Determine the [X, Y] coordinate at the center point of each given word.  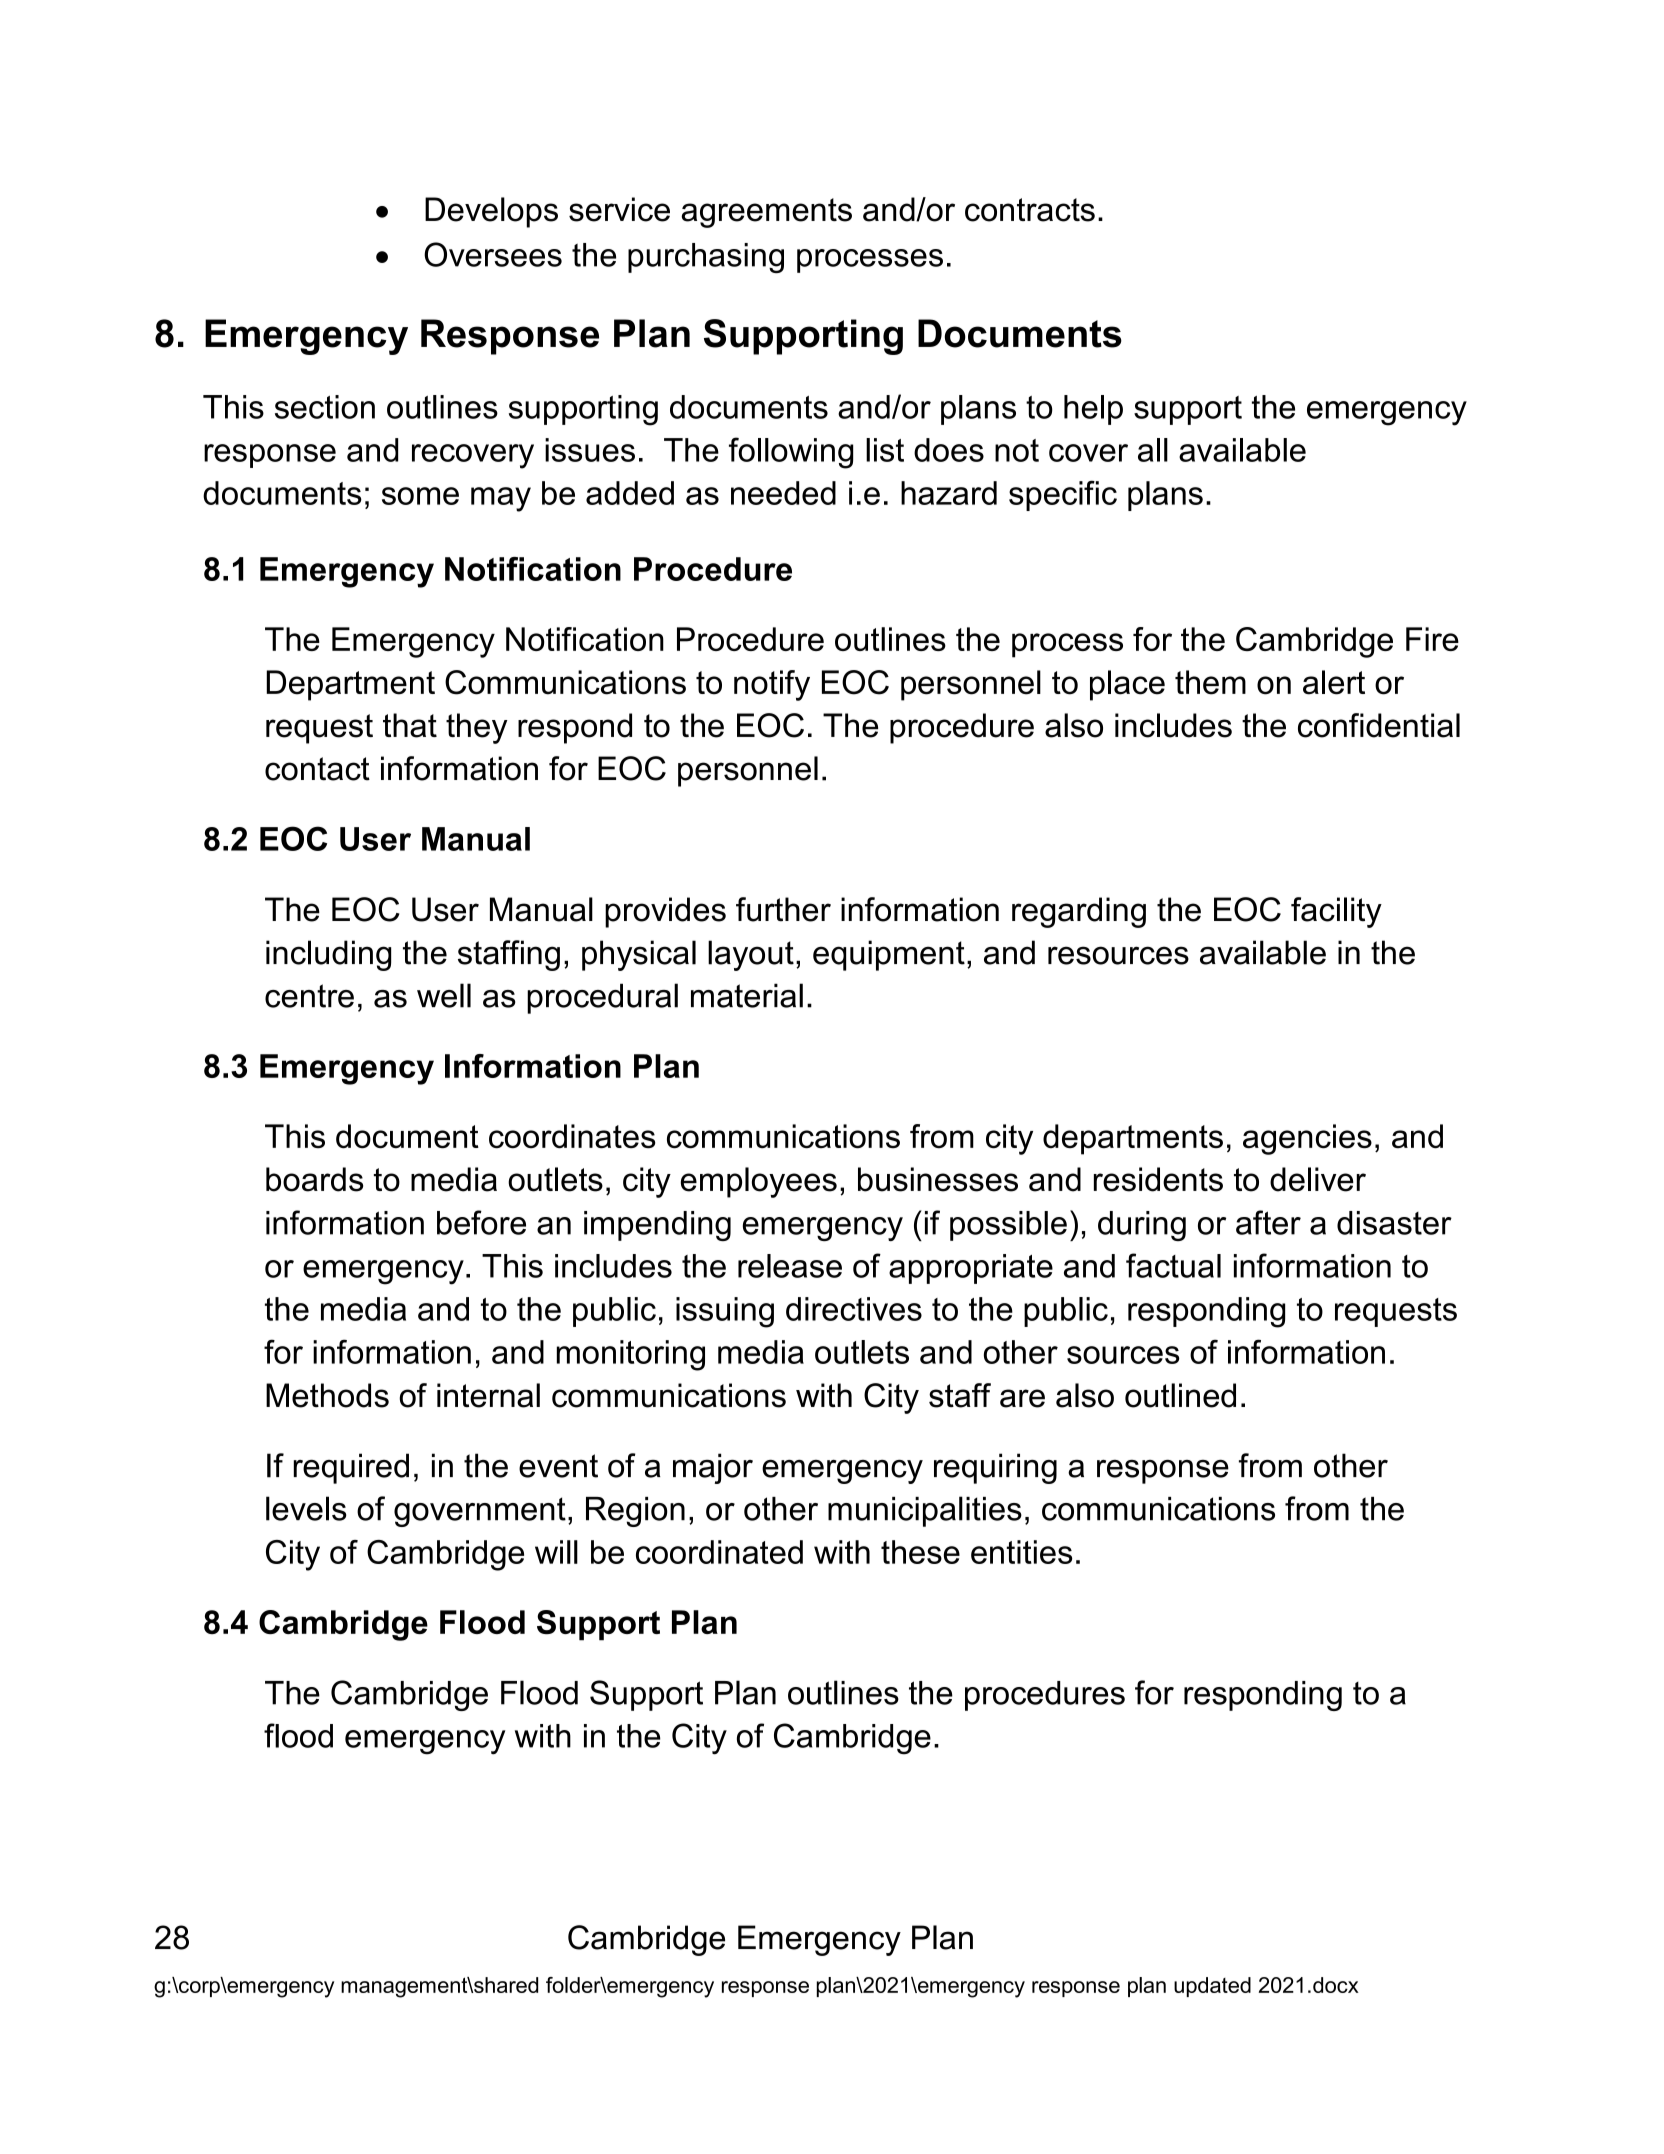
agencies [1307, 1139]
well [444, 995]
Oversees [493, 254]
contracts [1030, 210]
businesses [938, 1179]
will [556, 1552]
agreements [766, 213]
